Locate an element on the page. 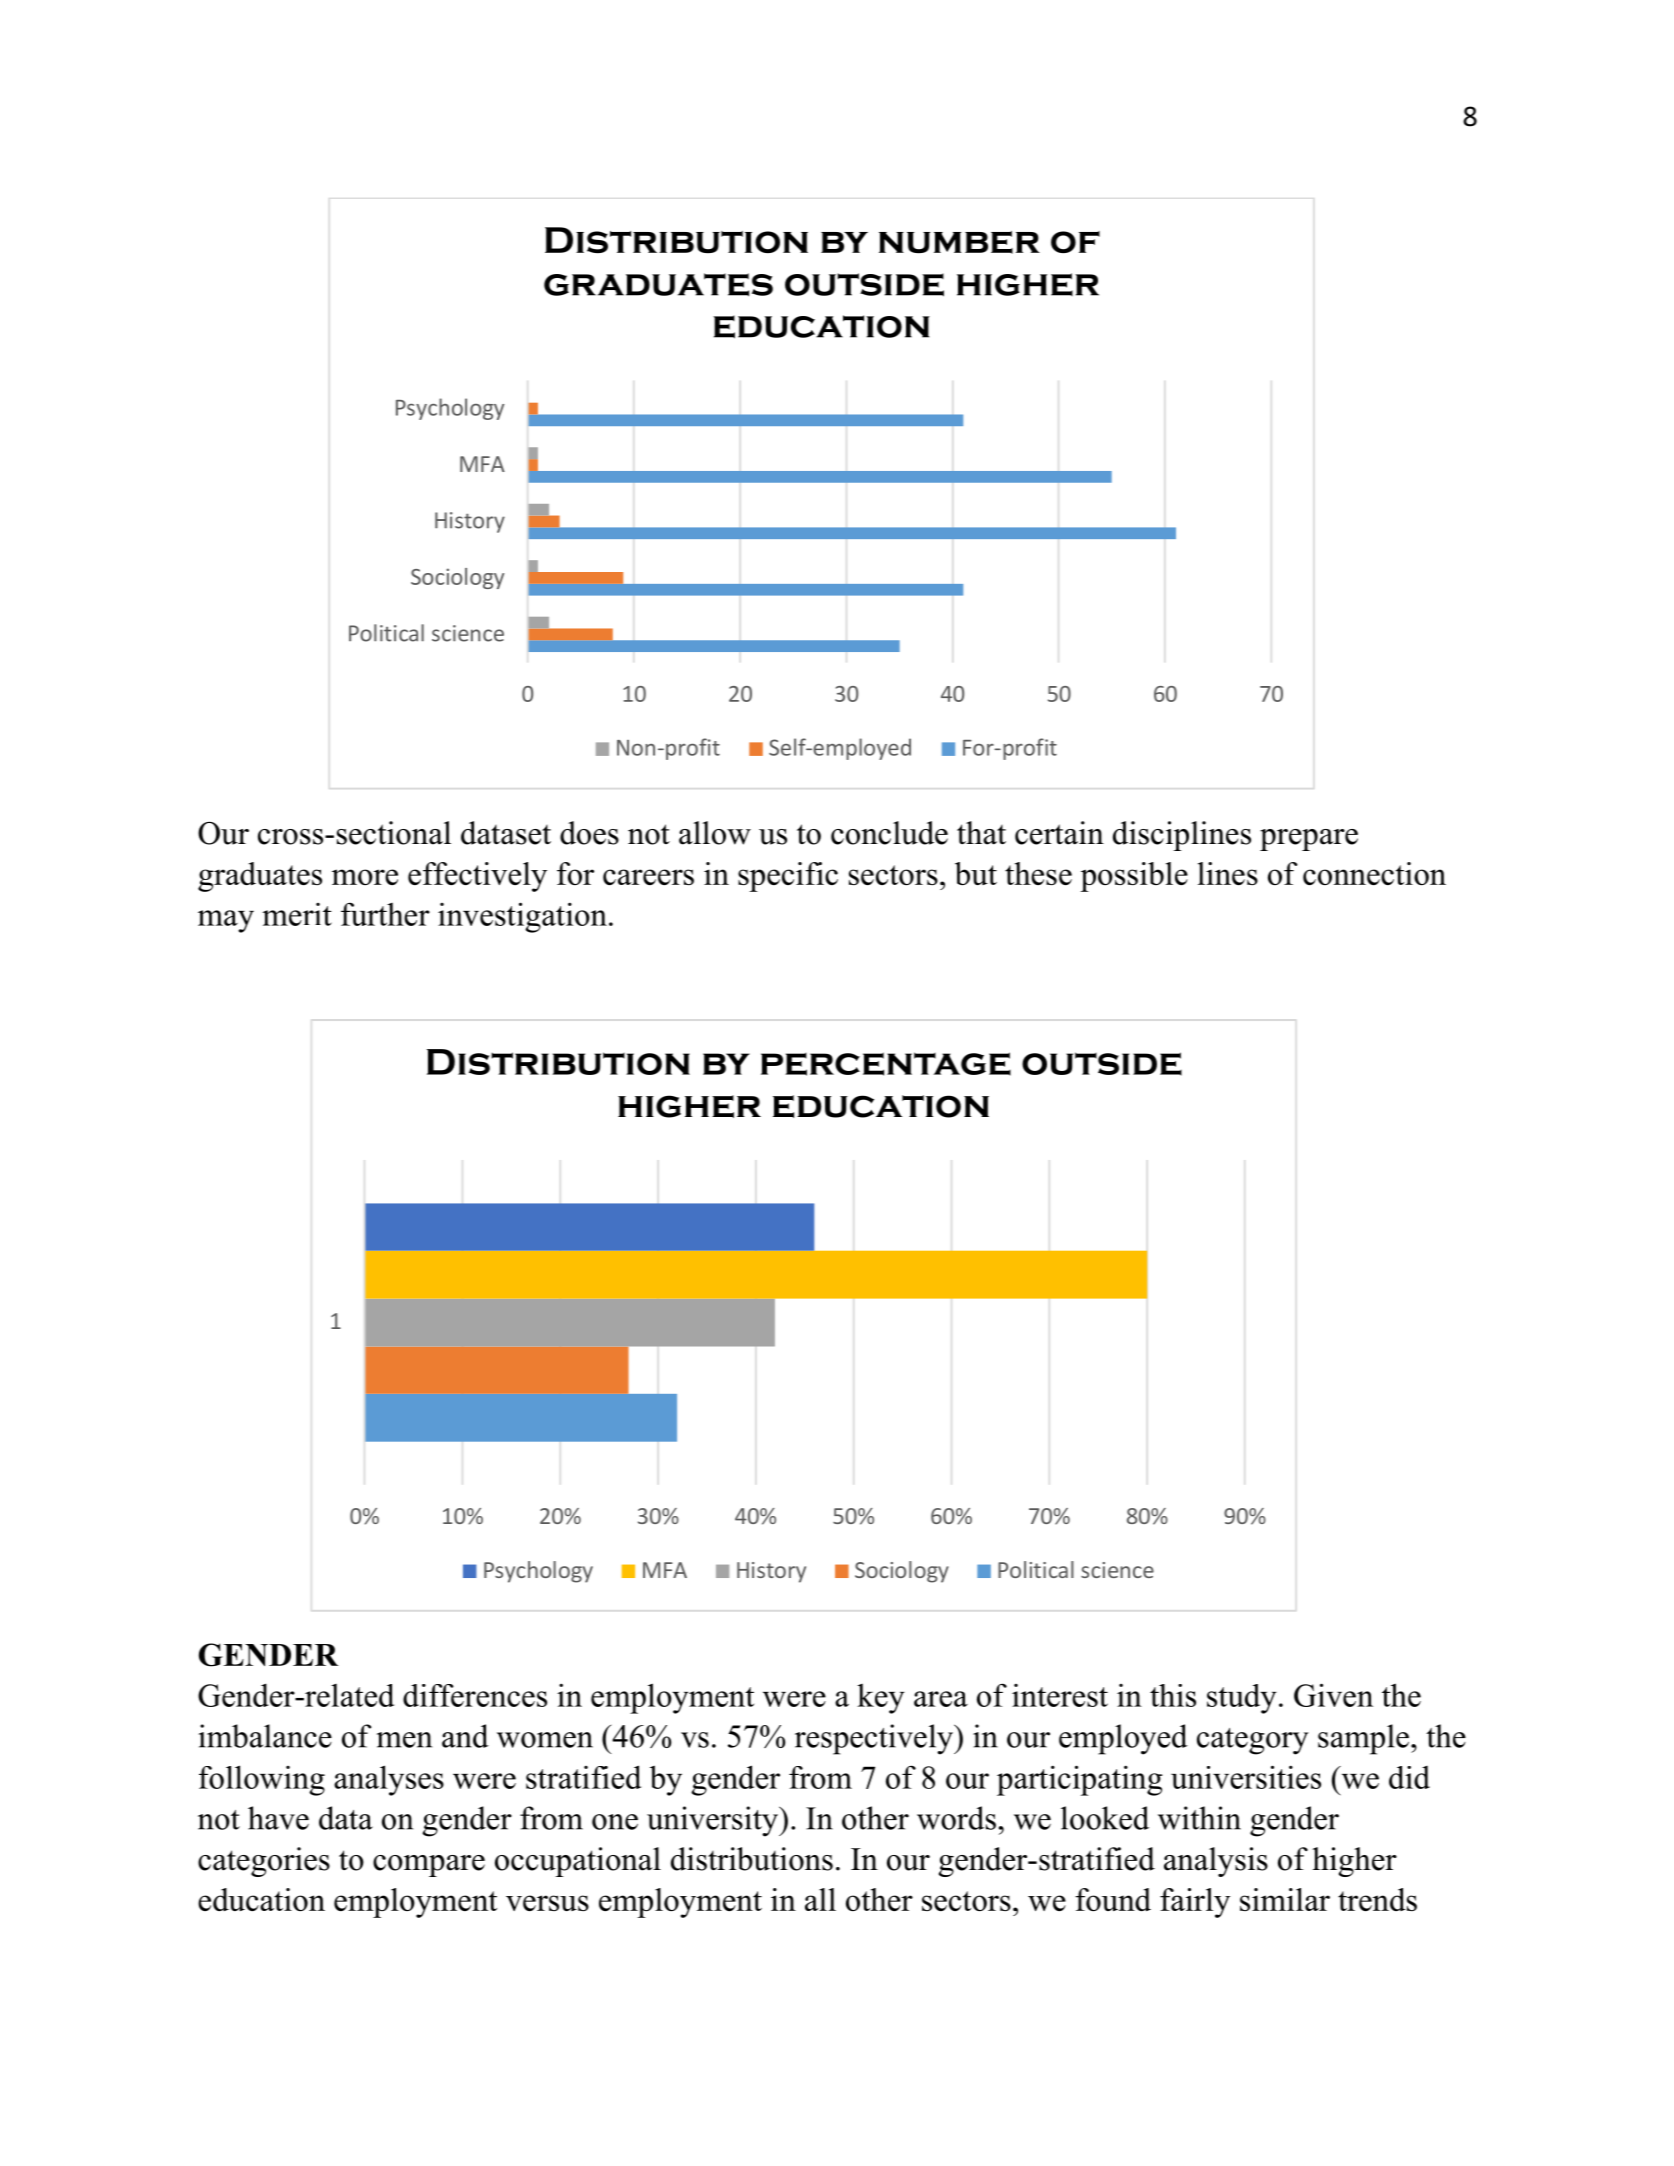 This image has height=2166, width=1674. specific is located at coordinates (788, 877).
